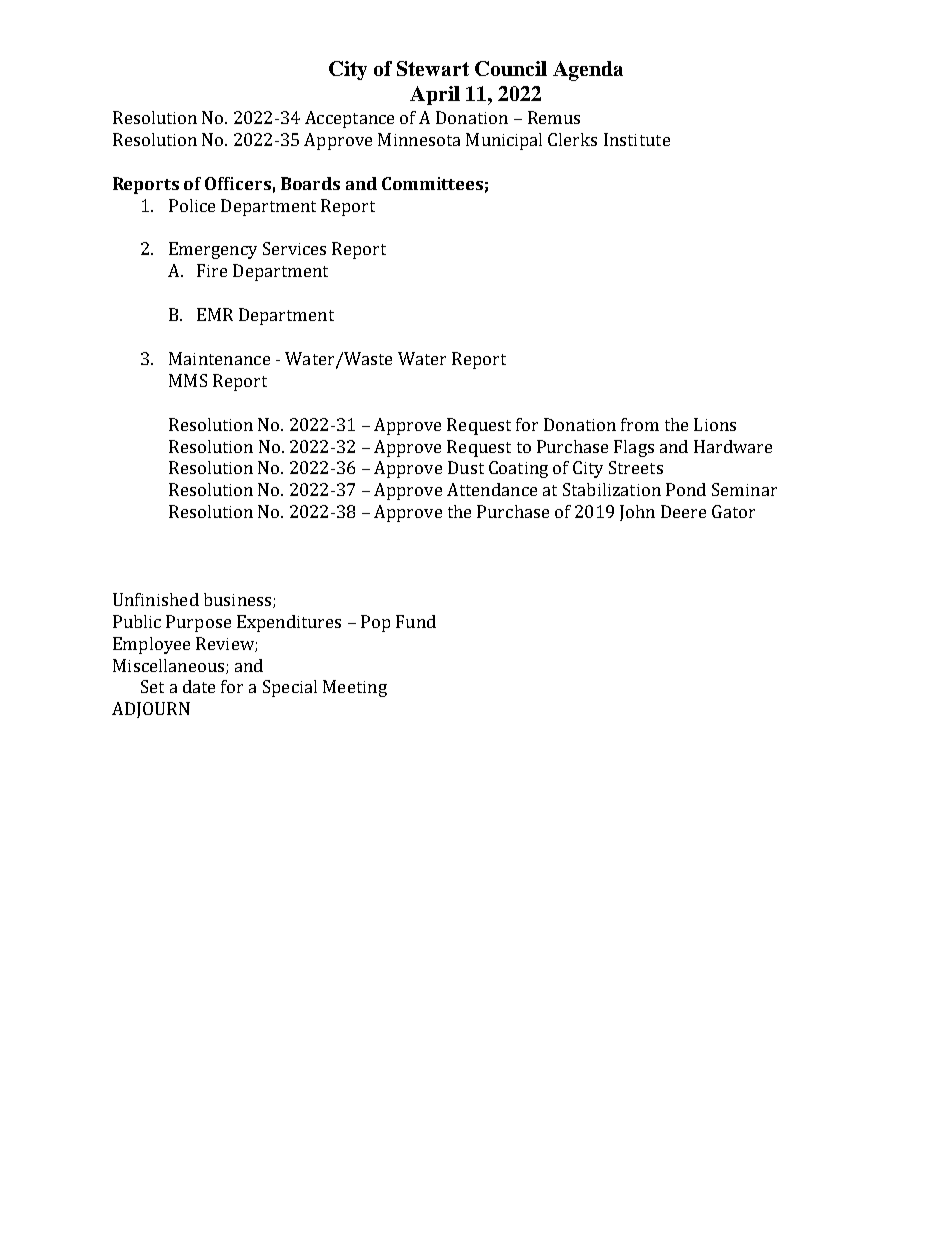 The image size is (952, 1233). What do you see at coordinates (588, 71) in the image?
I see `Agenda` at bounding box center [588, 71].
